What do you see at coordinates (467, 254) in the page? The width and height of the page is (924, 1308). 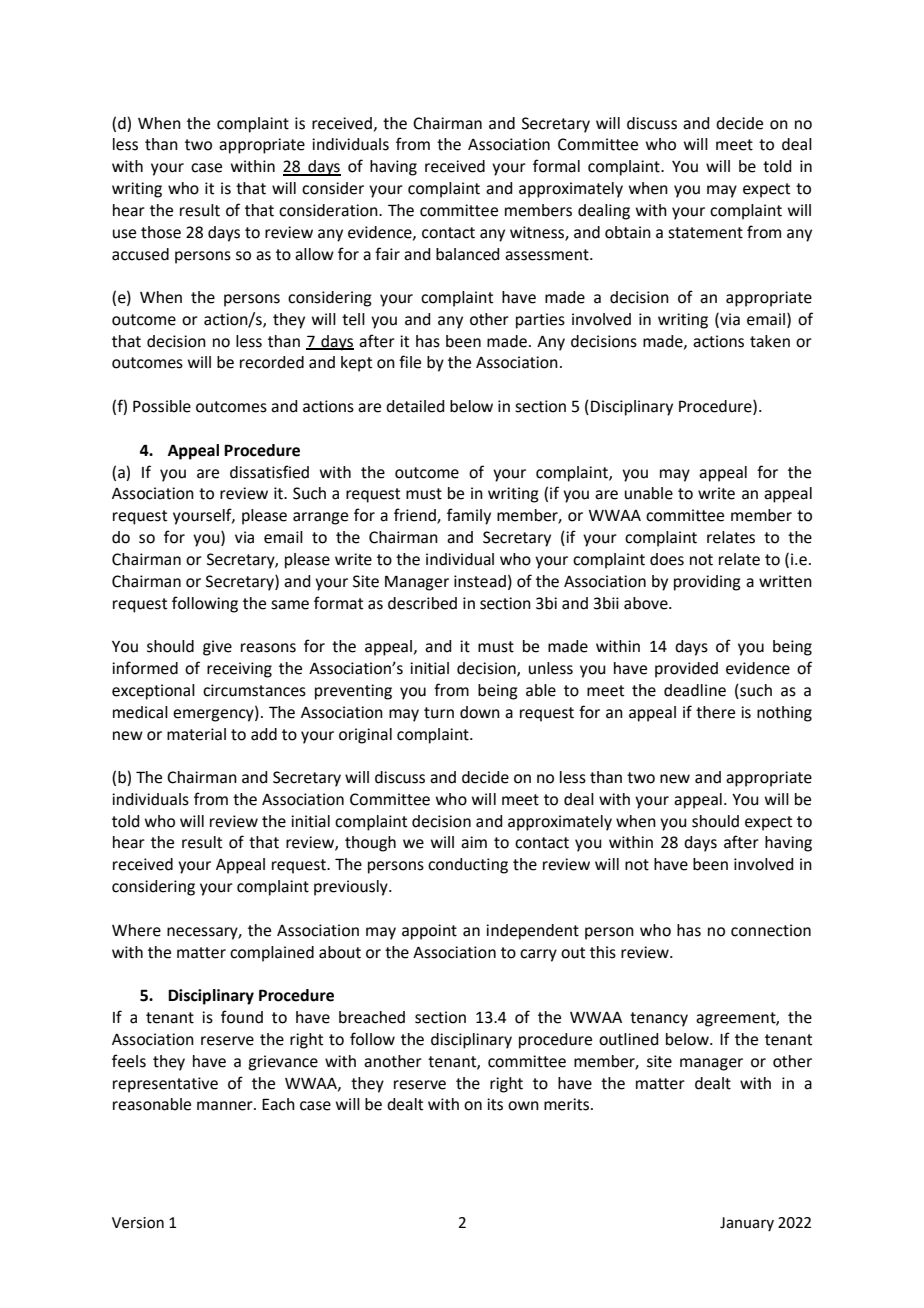 I see `balanced` at bounding box center [467, 254].
